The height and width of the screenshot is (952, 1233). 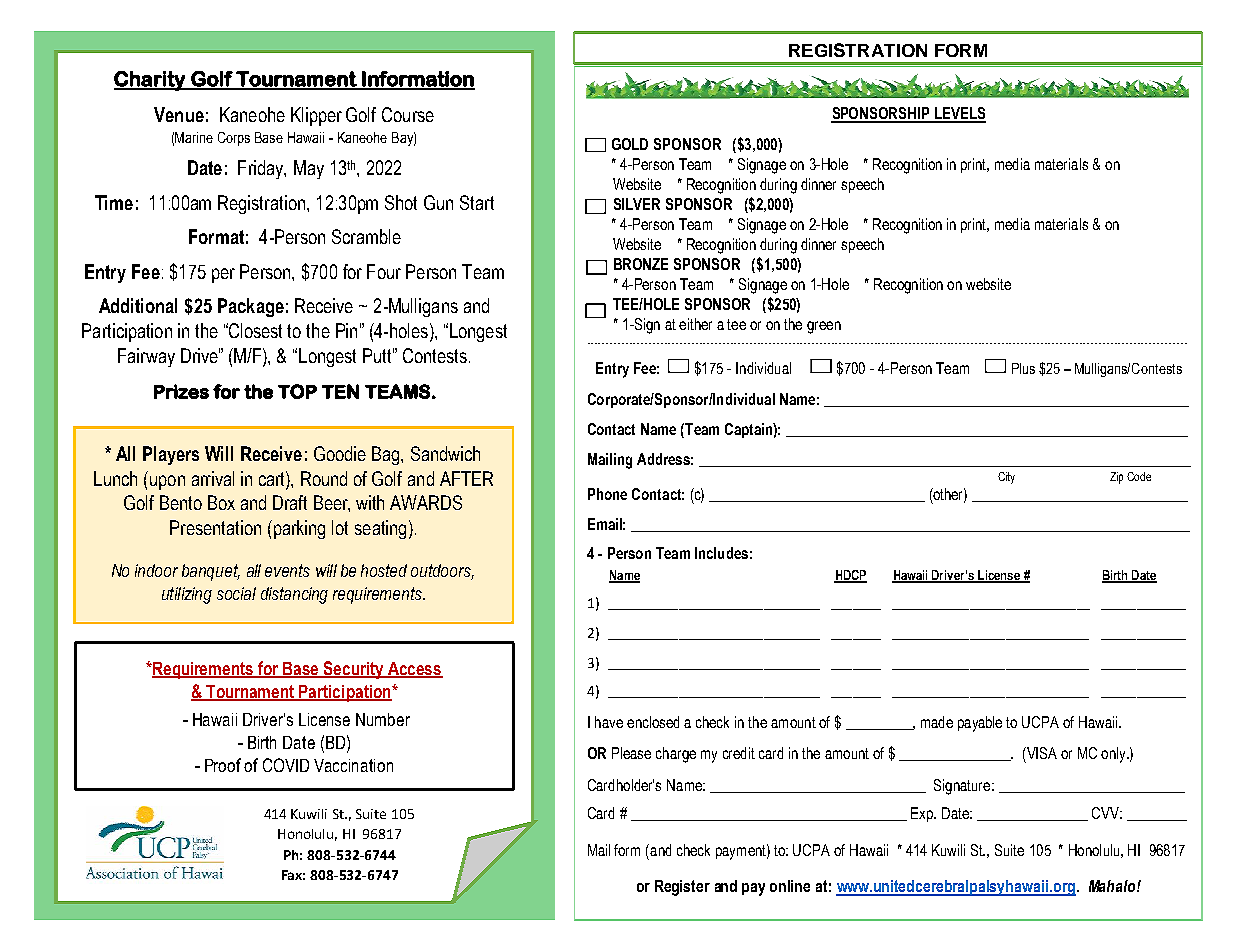 What do you see at coordinates (1006, 478) in the screenshot?
I see `City` at bounding box center [1006, 478].
